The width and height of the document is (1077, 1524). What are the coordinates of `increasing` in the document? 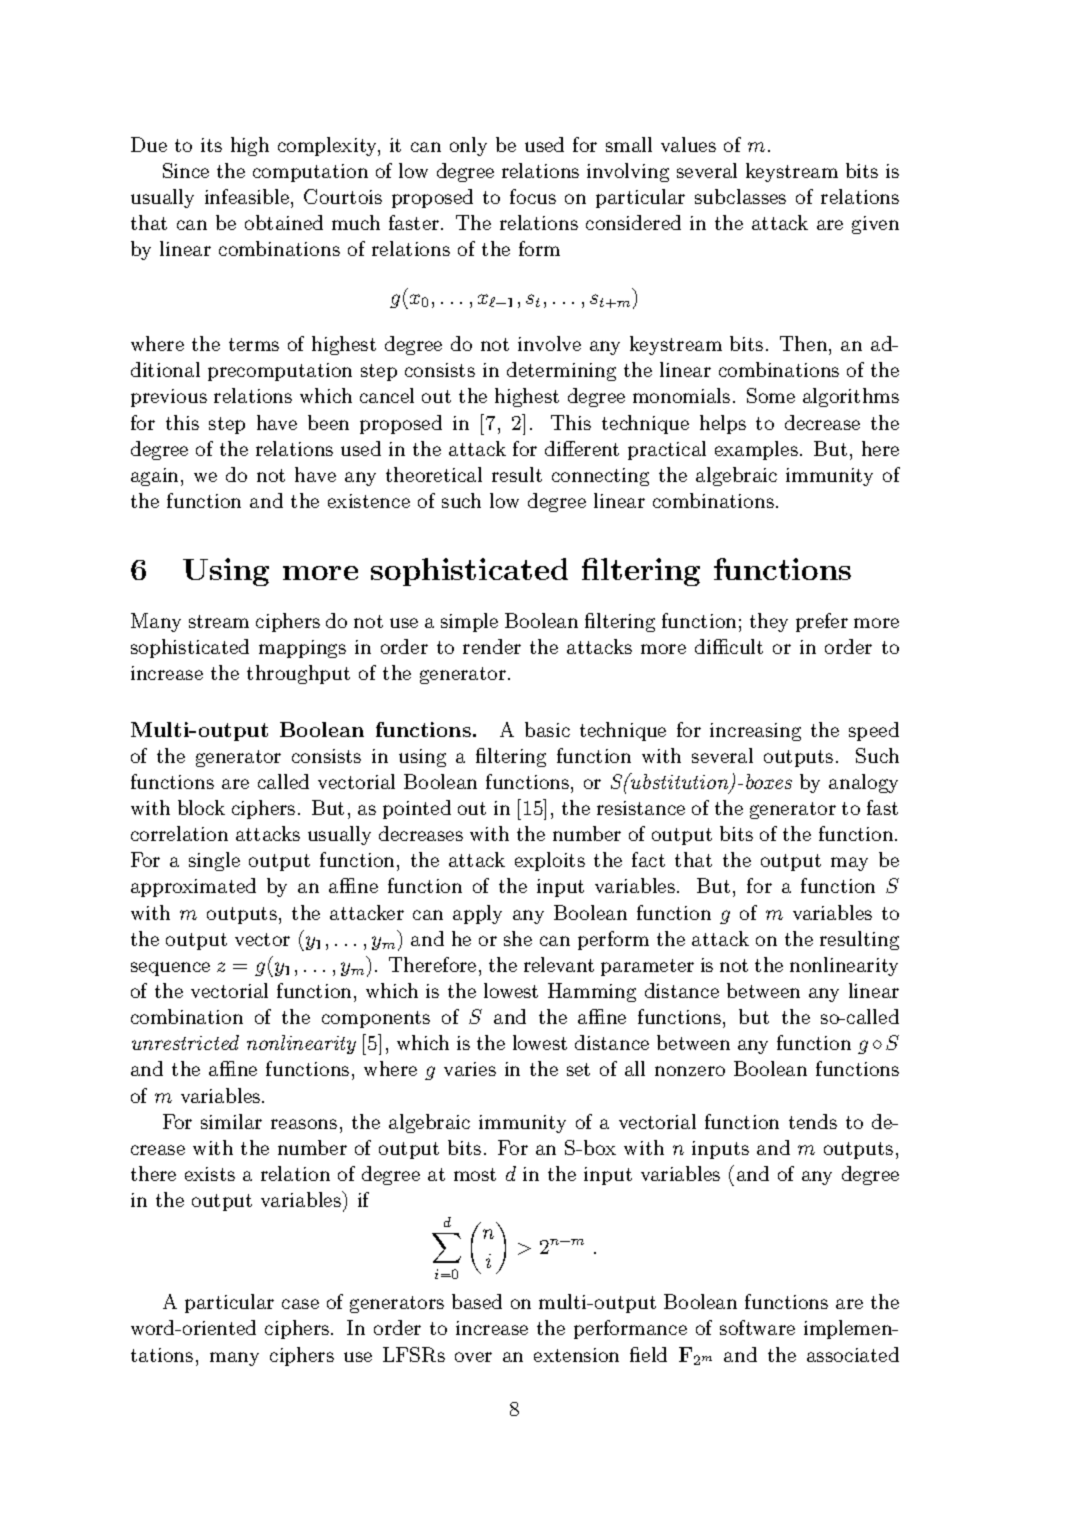 It's located at (755, 732).
